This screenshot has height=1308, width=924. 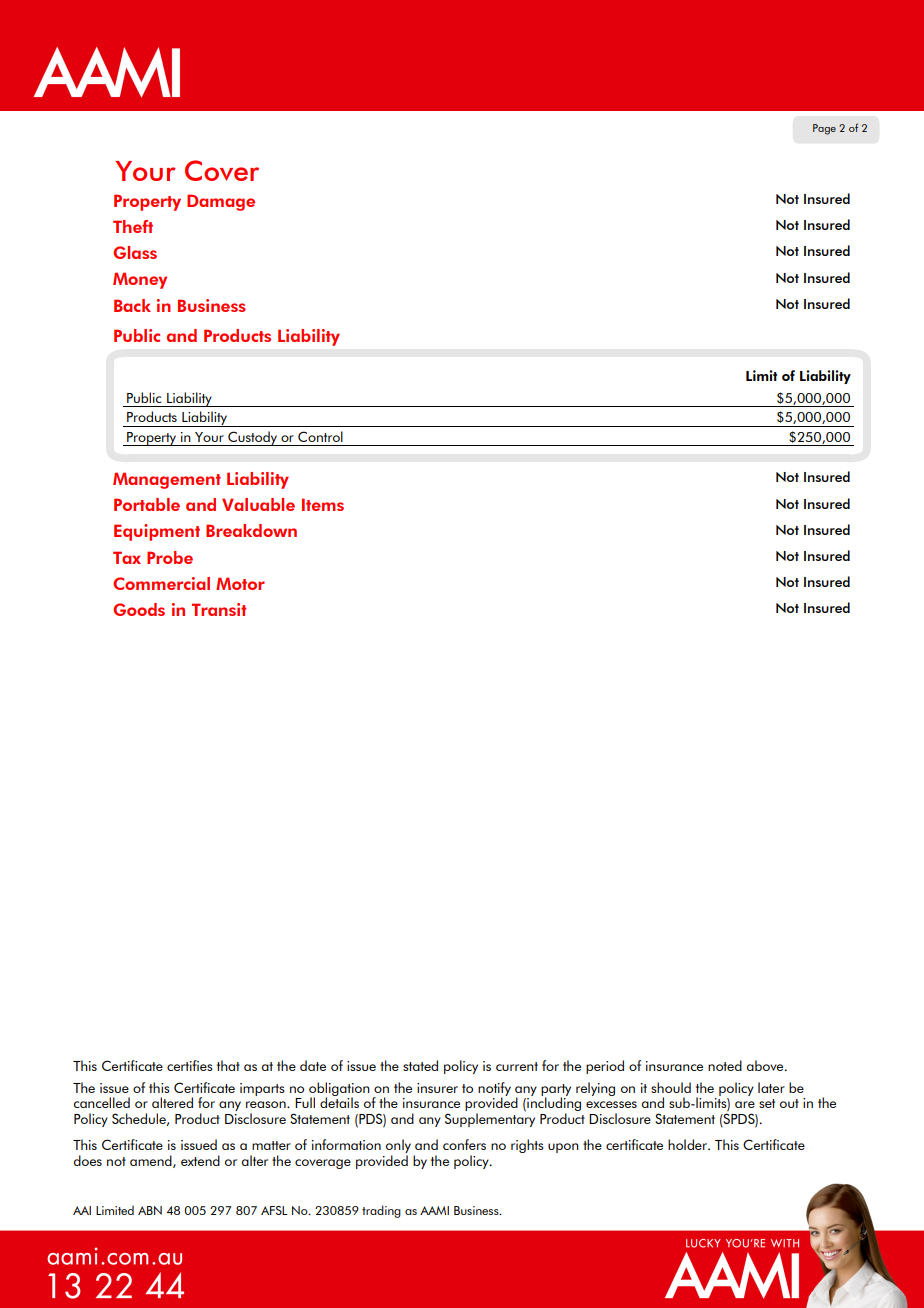 What do you see at coordinates (824, 129) in the screenshot?
I see `Page` at bounding box center [824, 129].
